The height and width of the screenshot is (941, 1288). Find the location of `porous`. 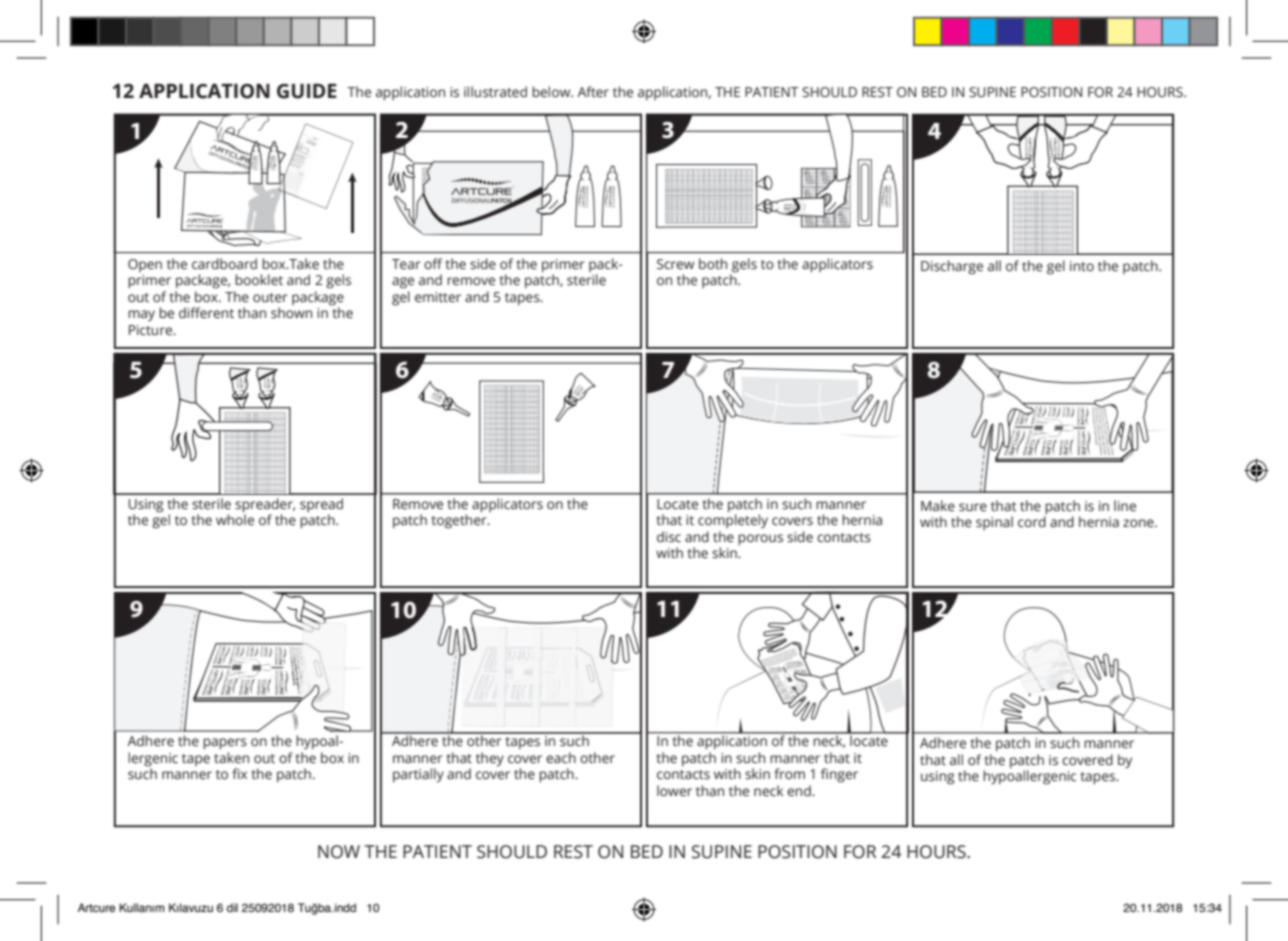

porous is located at coordinates (760, 539).
